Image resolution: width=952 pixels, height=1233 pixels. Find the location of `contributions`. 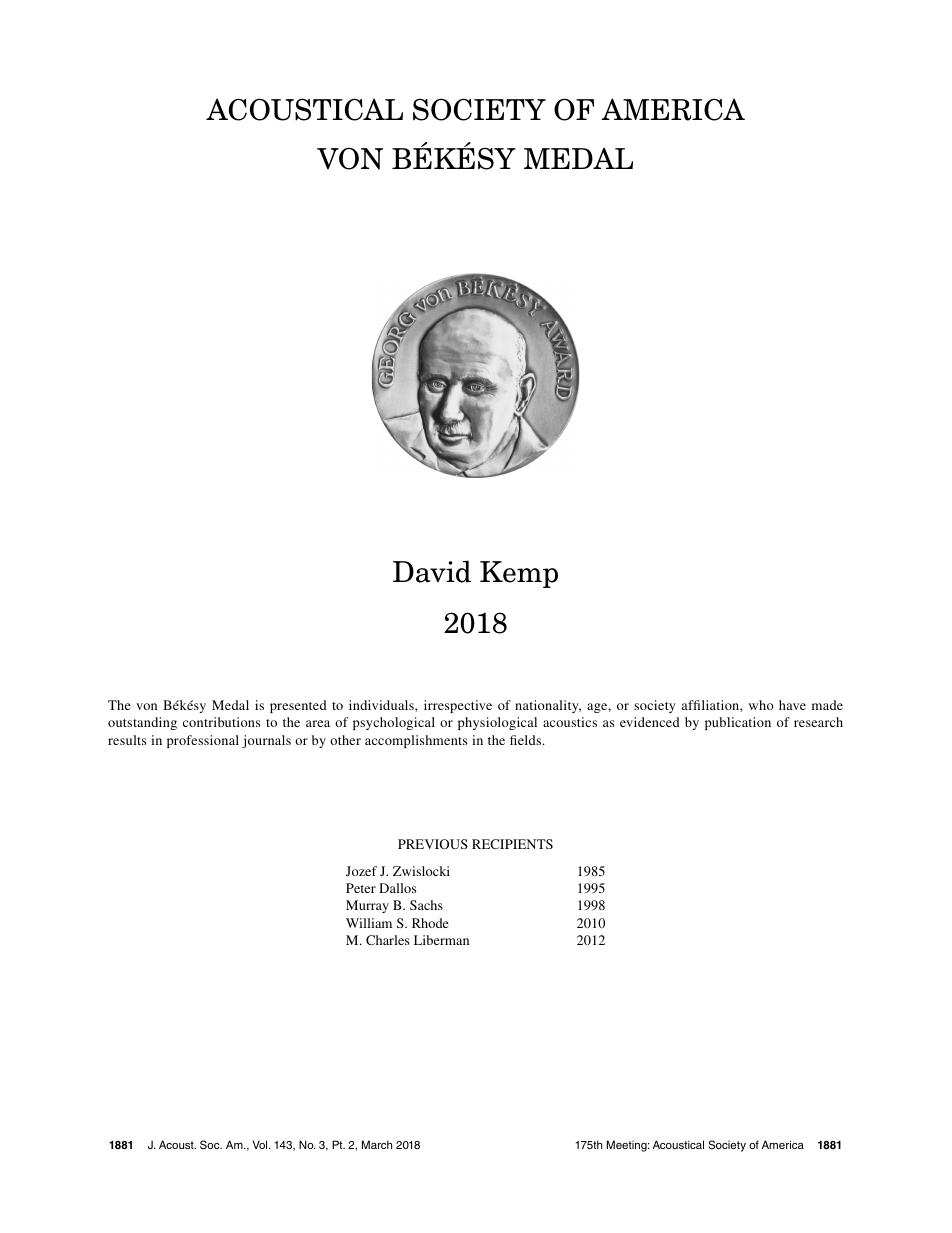

contributions is located at coordinates (221, 722).
